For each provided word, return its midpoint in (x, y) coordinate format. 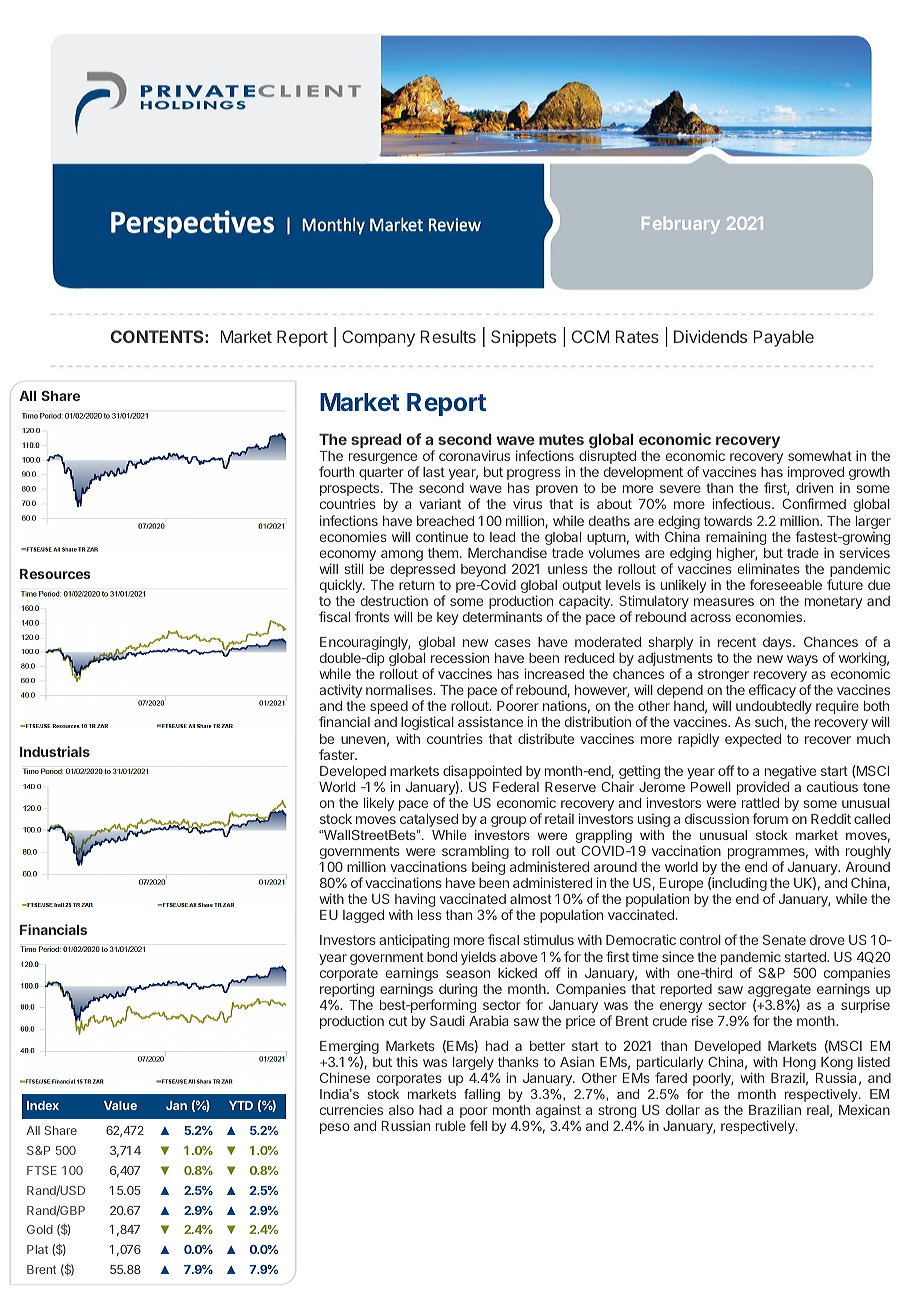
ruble (451, 1126)
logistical (427, 723)
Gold (40, 1229)
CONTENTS (158, 336)
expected (753, 740)
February (681, 225)
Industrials (55, 751)
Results (448, 336)
